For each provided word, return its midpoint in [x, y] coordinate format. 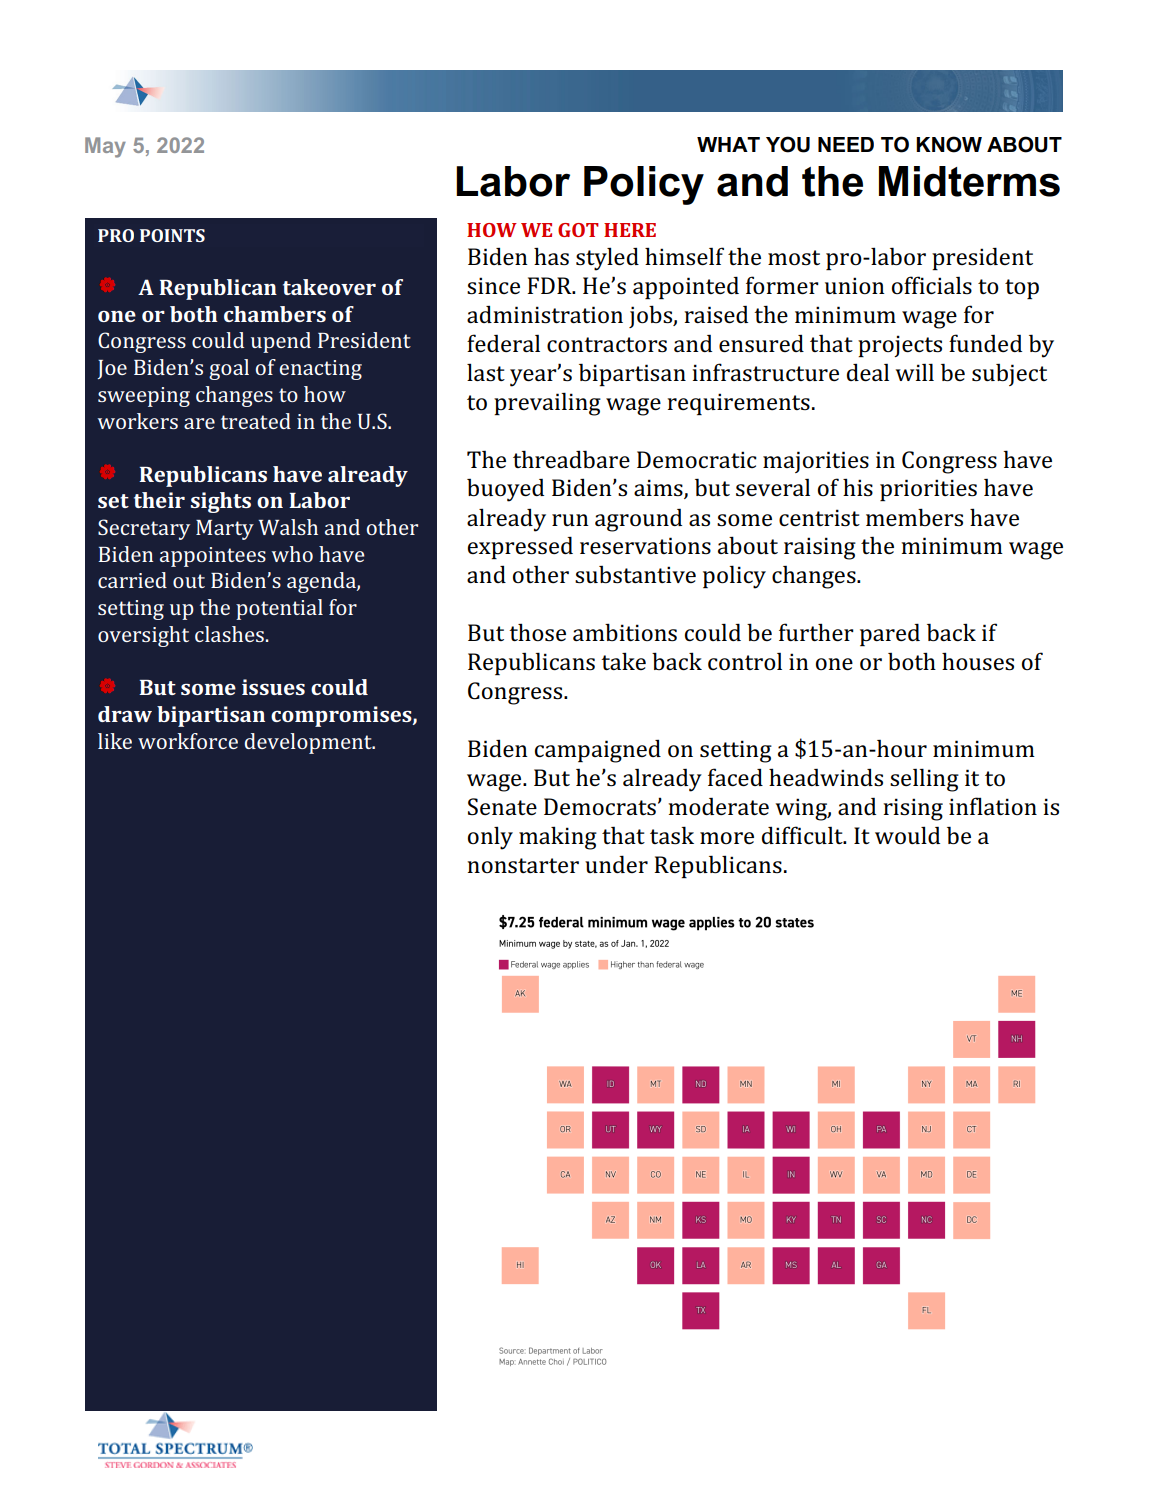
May [105, 147]
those [537, 632]
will [915, 372]
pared [890, 634]
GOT [578, 230]
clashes [229, 634]
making [558, 838]
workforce [188, 741]
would [907, 835]
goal [229, 369]
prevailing [547, 404]
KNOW [949, 144]
